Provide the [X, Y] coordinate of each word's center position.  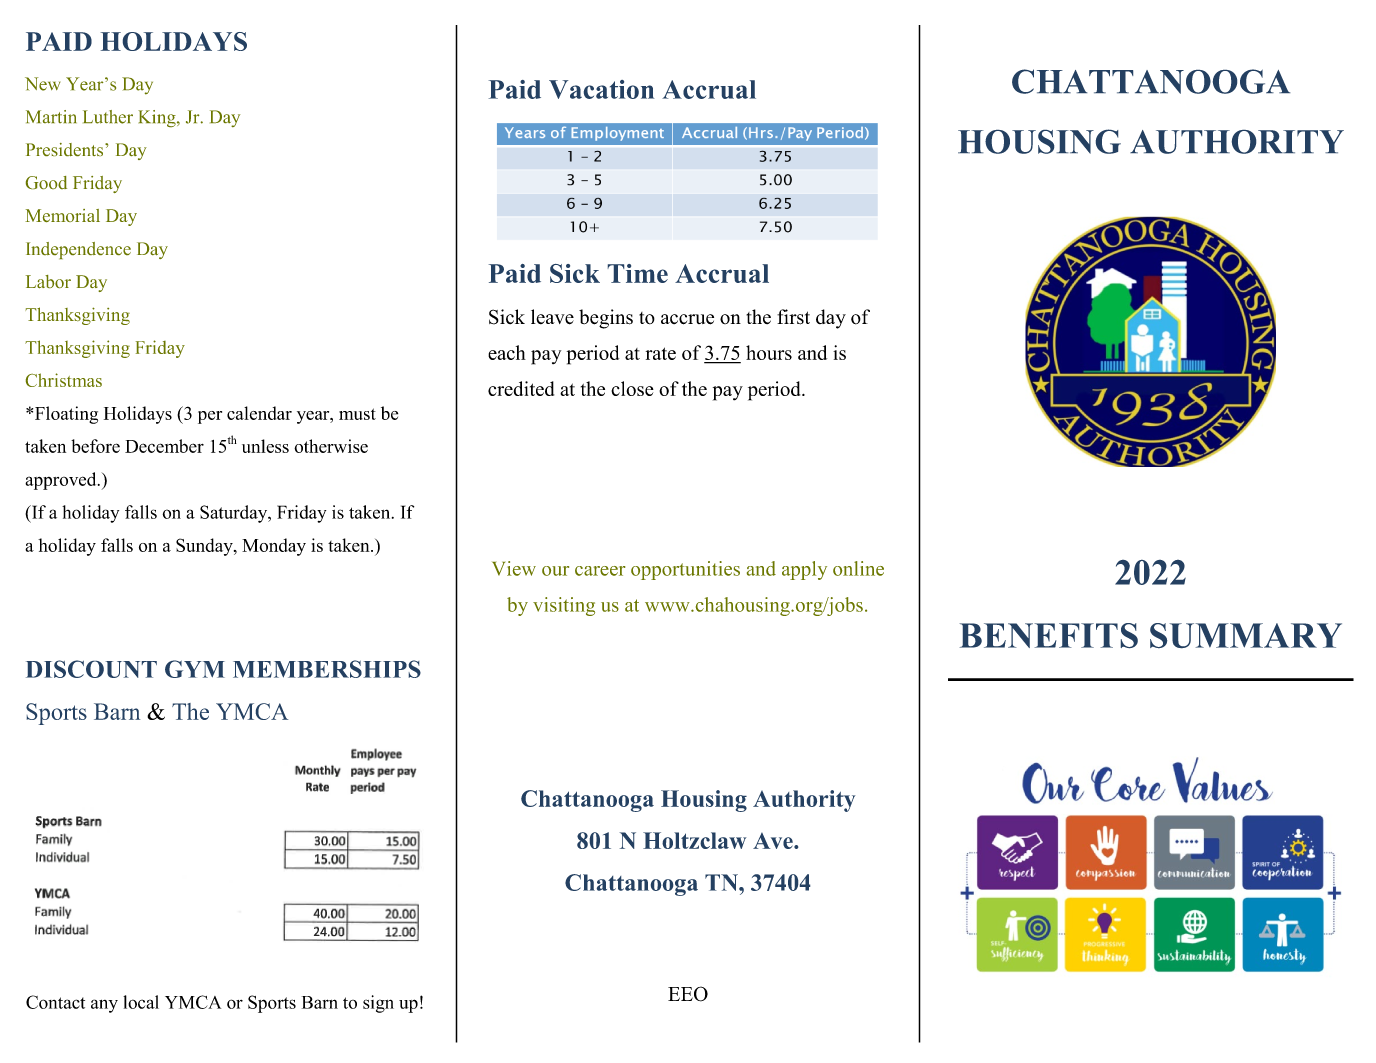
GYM [195, 669]
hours [769, 352]
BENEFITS [1049, 635]
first [793, 317]
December [164, 446]
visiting [564, 606]
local [141, 1002]
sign [378, 1004]
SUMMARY [1246, 635]
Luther [108, 117]
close [632, 388]
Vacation [601, 89]
